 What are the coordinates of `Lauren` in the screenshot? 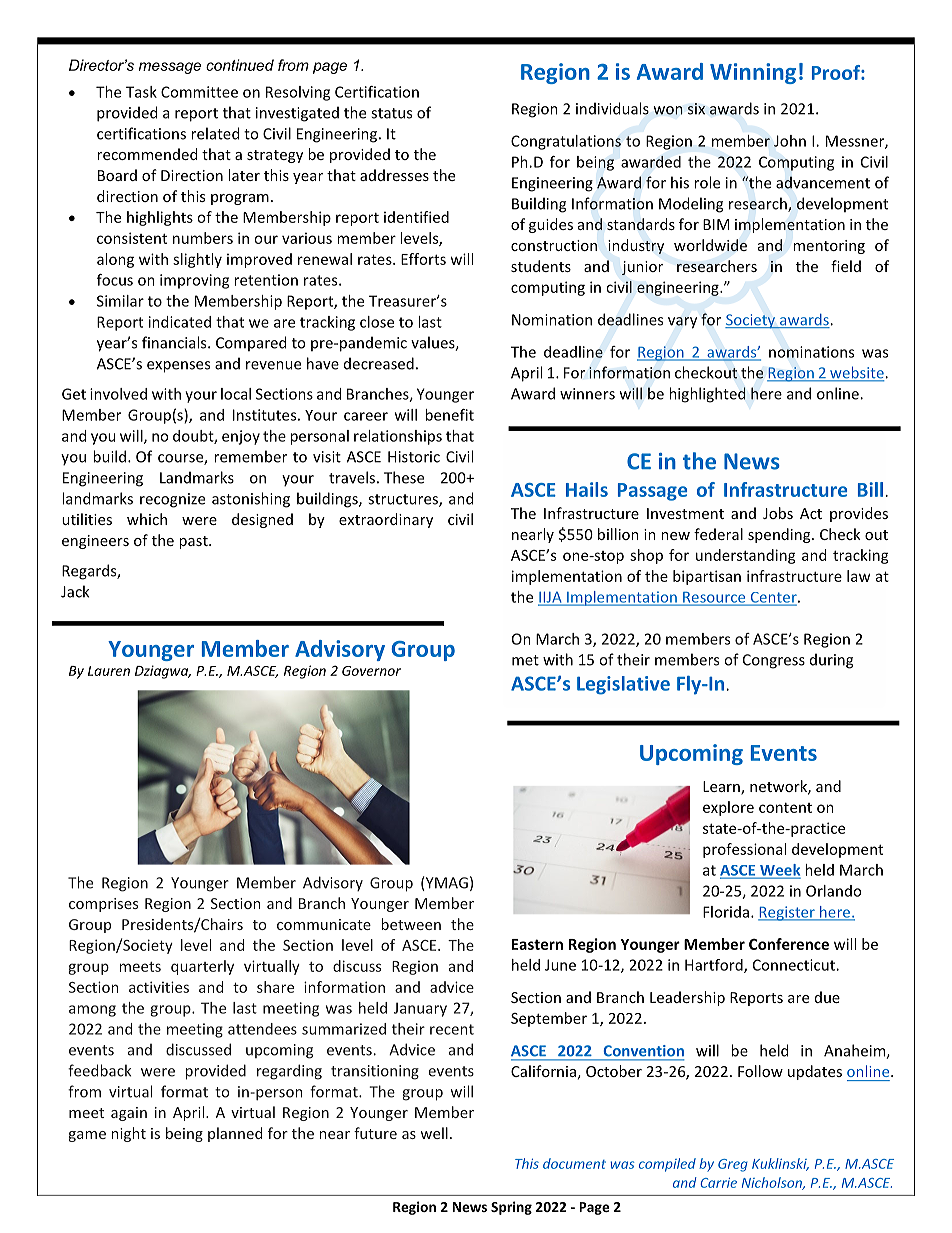 It's located at (109, 671).
